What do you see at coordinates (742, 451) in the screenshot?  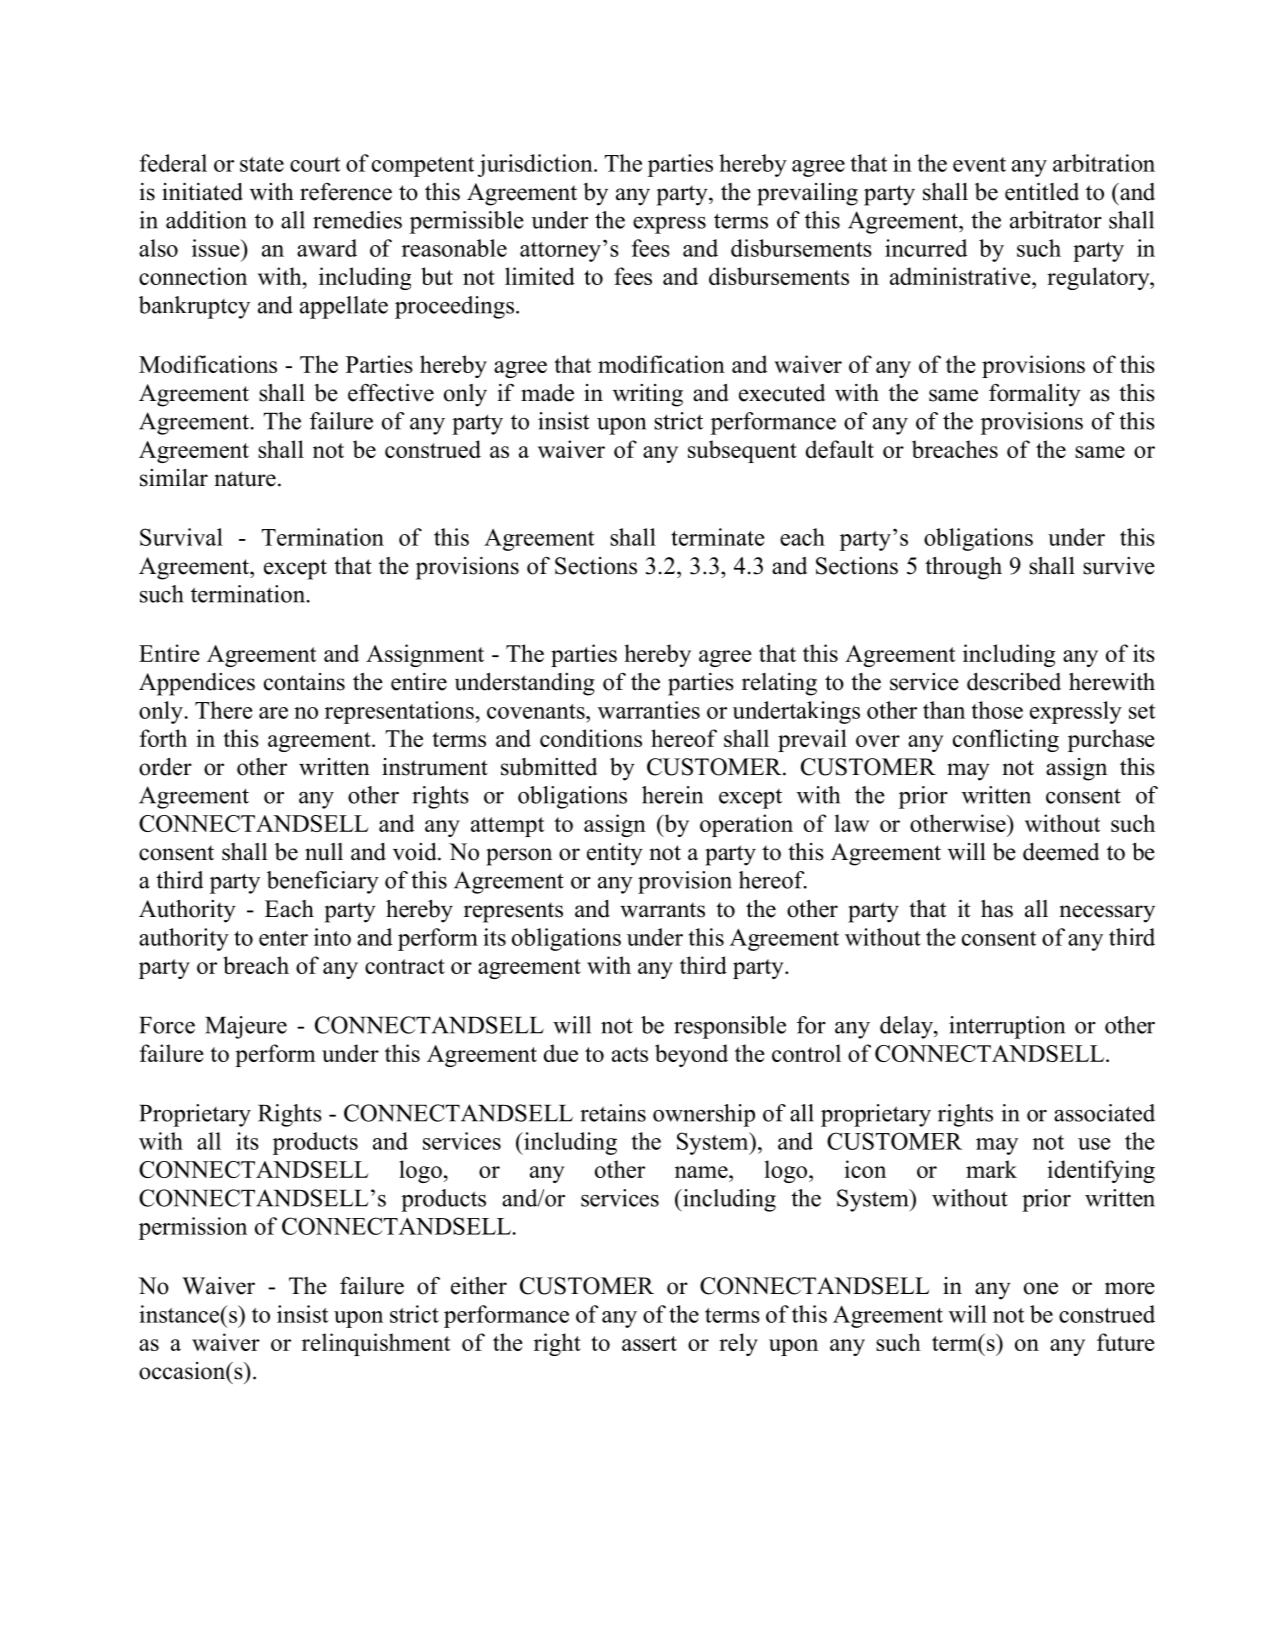 I see `subsequent` at bounding box center [742, 451].
